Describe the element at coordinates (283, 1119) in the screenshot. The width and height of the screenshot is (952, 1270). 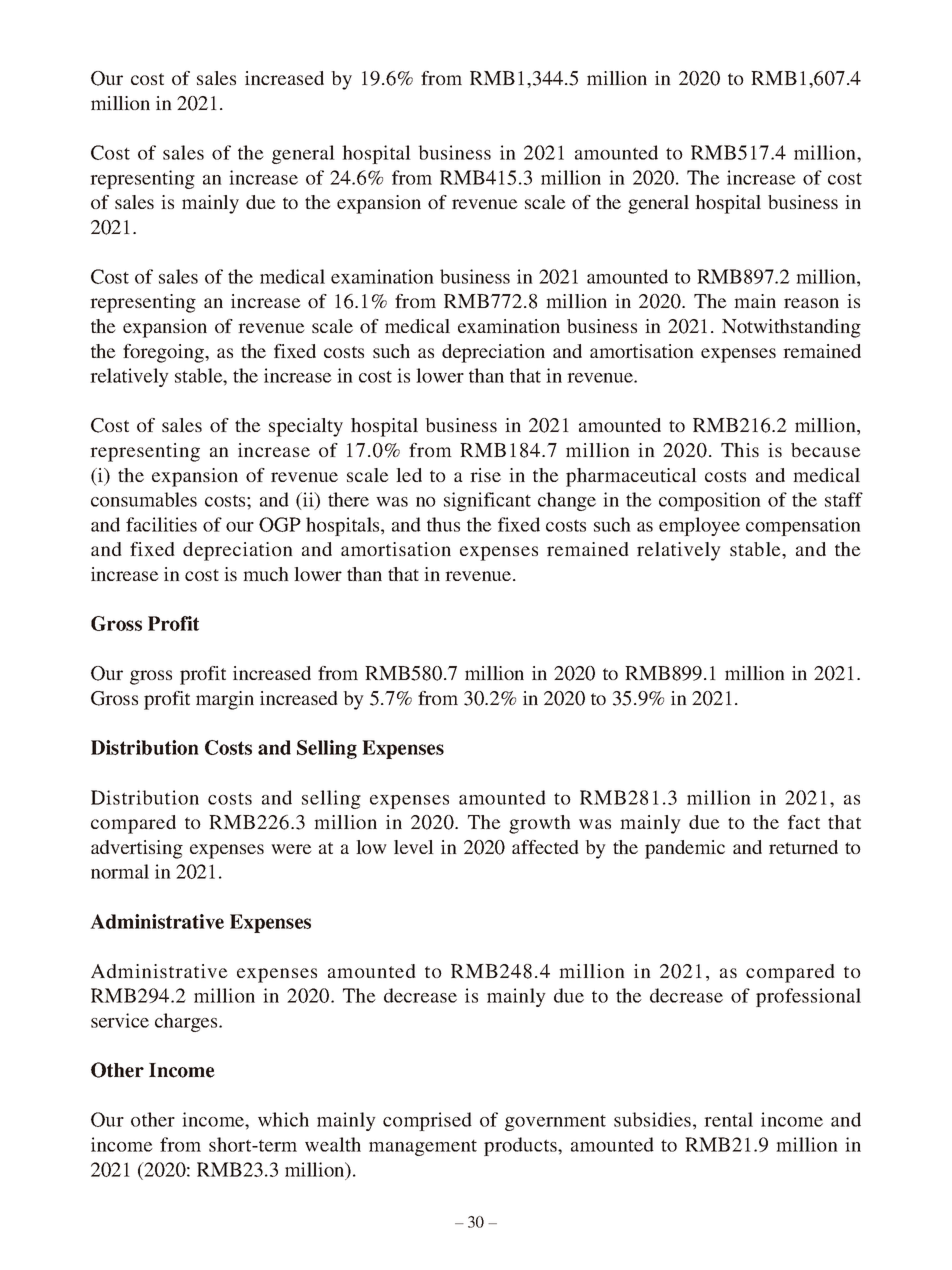
I see `which` at that location.
